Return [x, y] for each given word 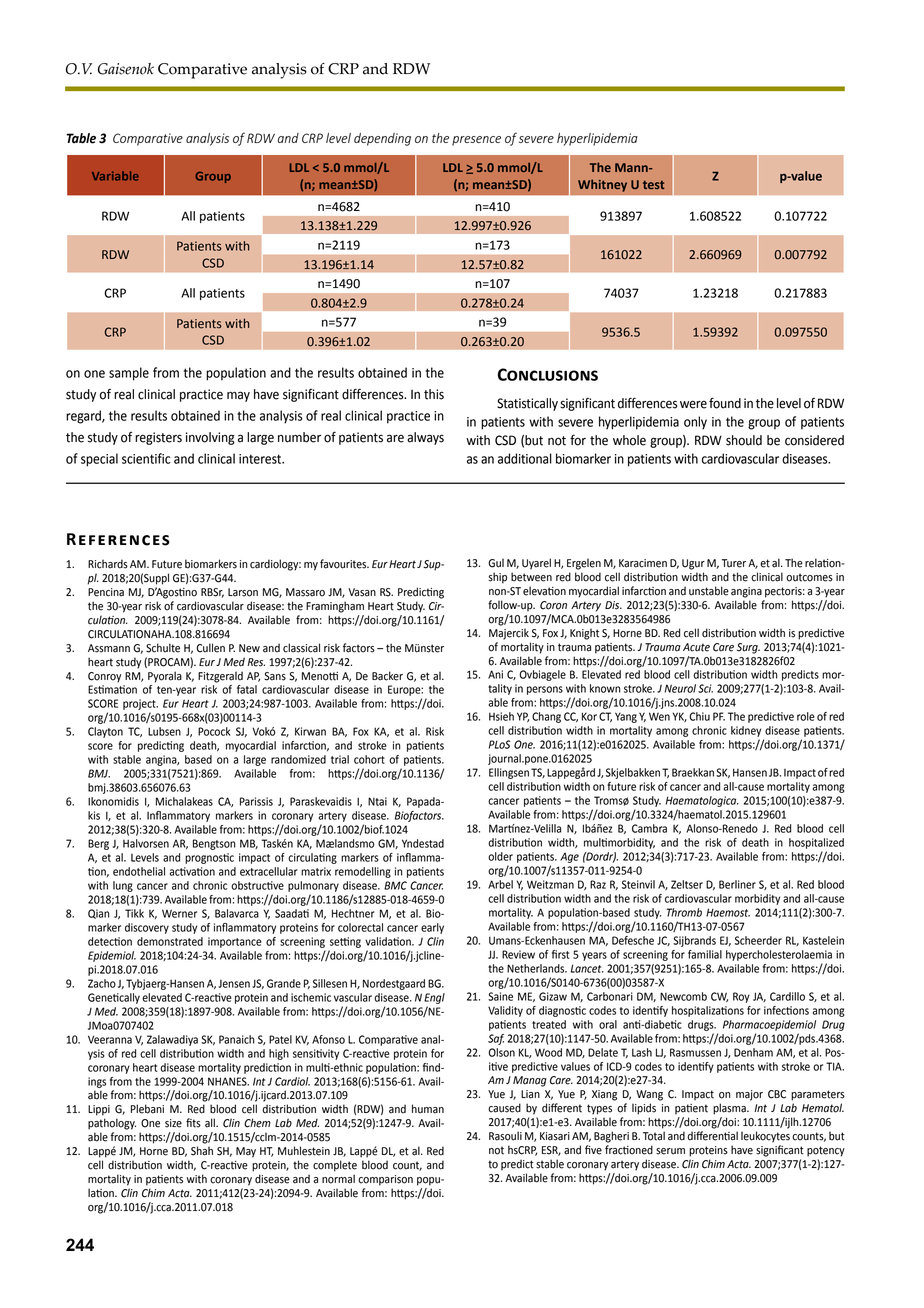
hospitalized [816, 843]
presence [476, 141]
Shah [202, 1151]
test [653, 184]
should [744, 440]
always [425, 438]
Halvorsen [146, 843]
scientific [146, 458]
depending [382, 139]
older [500, 856]
